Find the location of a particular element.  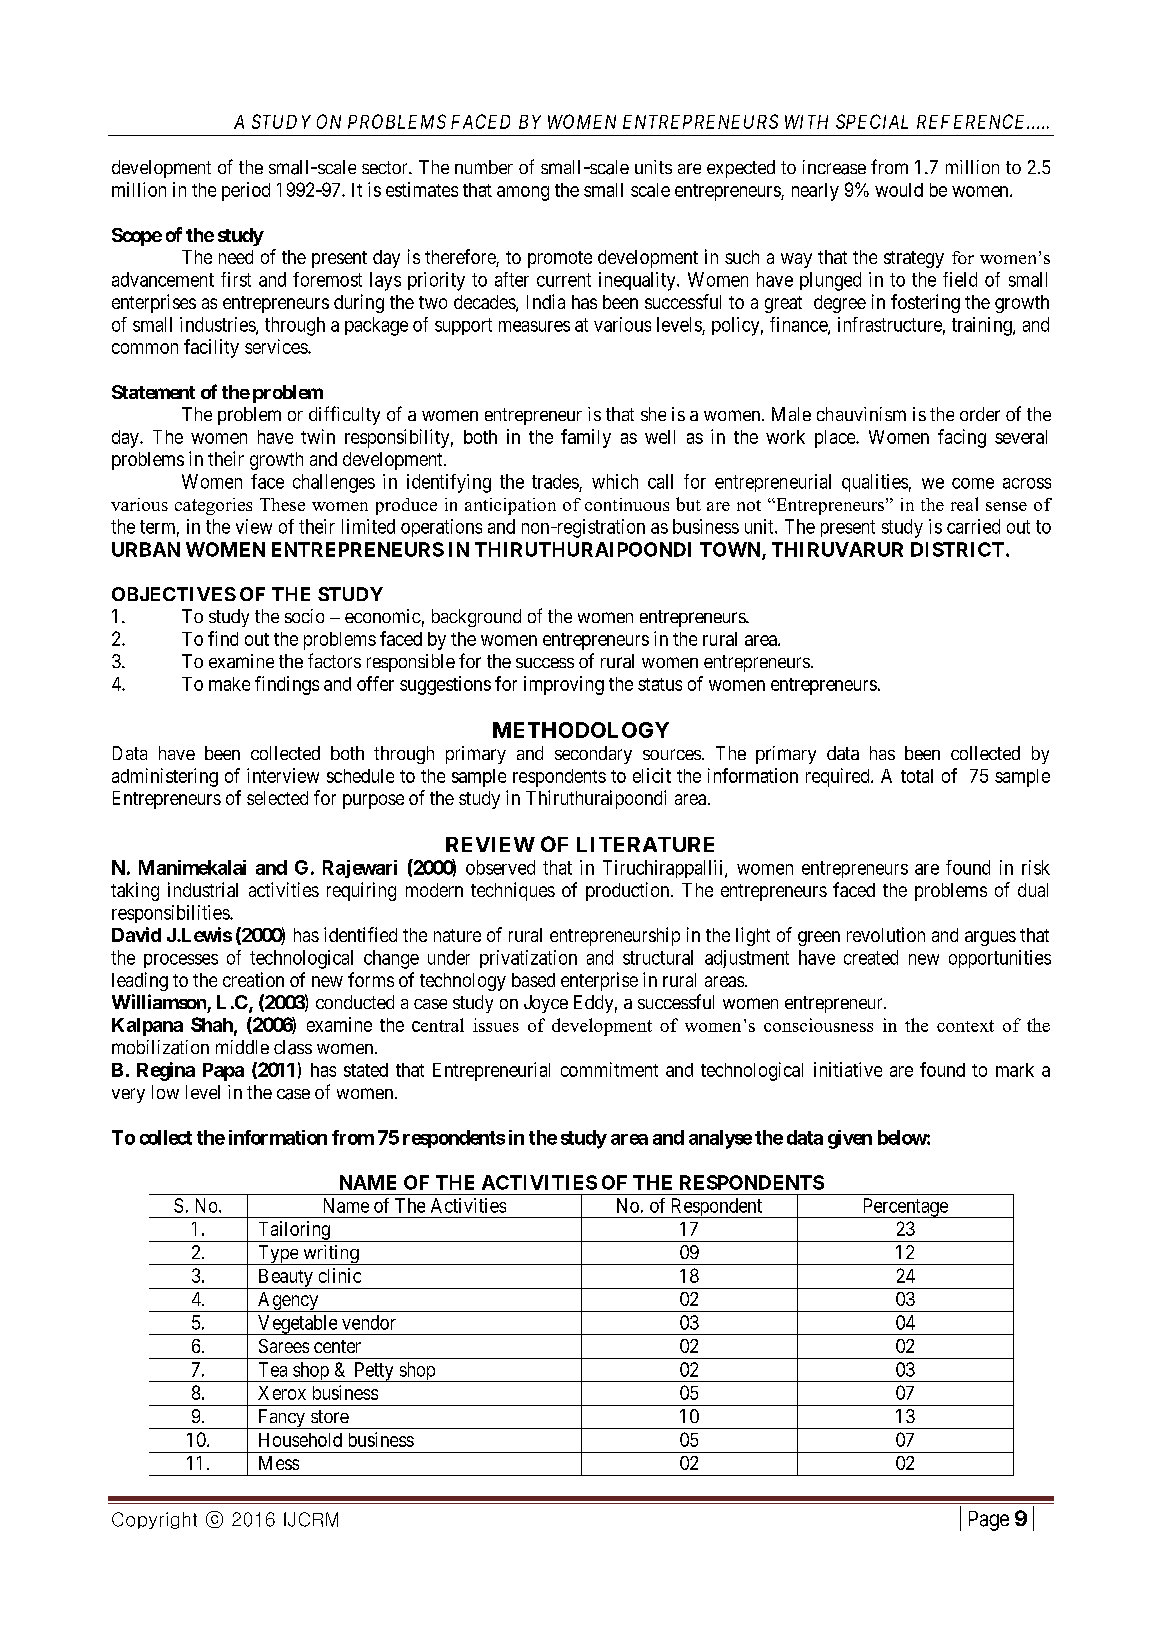

would is located at coordinates (899, 190).
